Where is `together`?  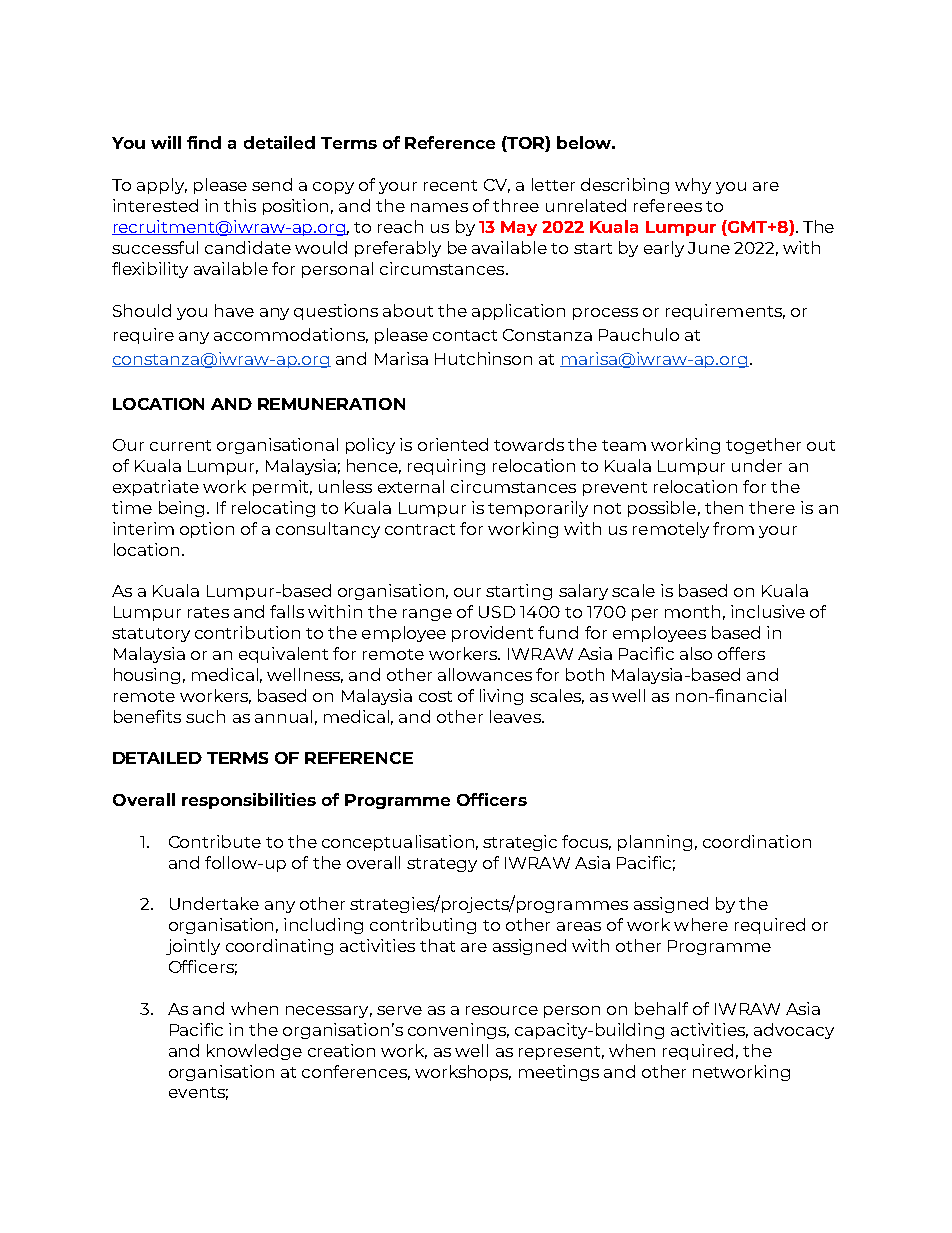
together is located at coordinates (763, 446).
